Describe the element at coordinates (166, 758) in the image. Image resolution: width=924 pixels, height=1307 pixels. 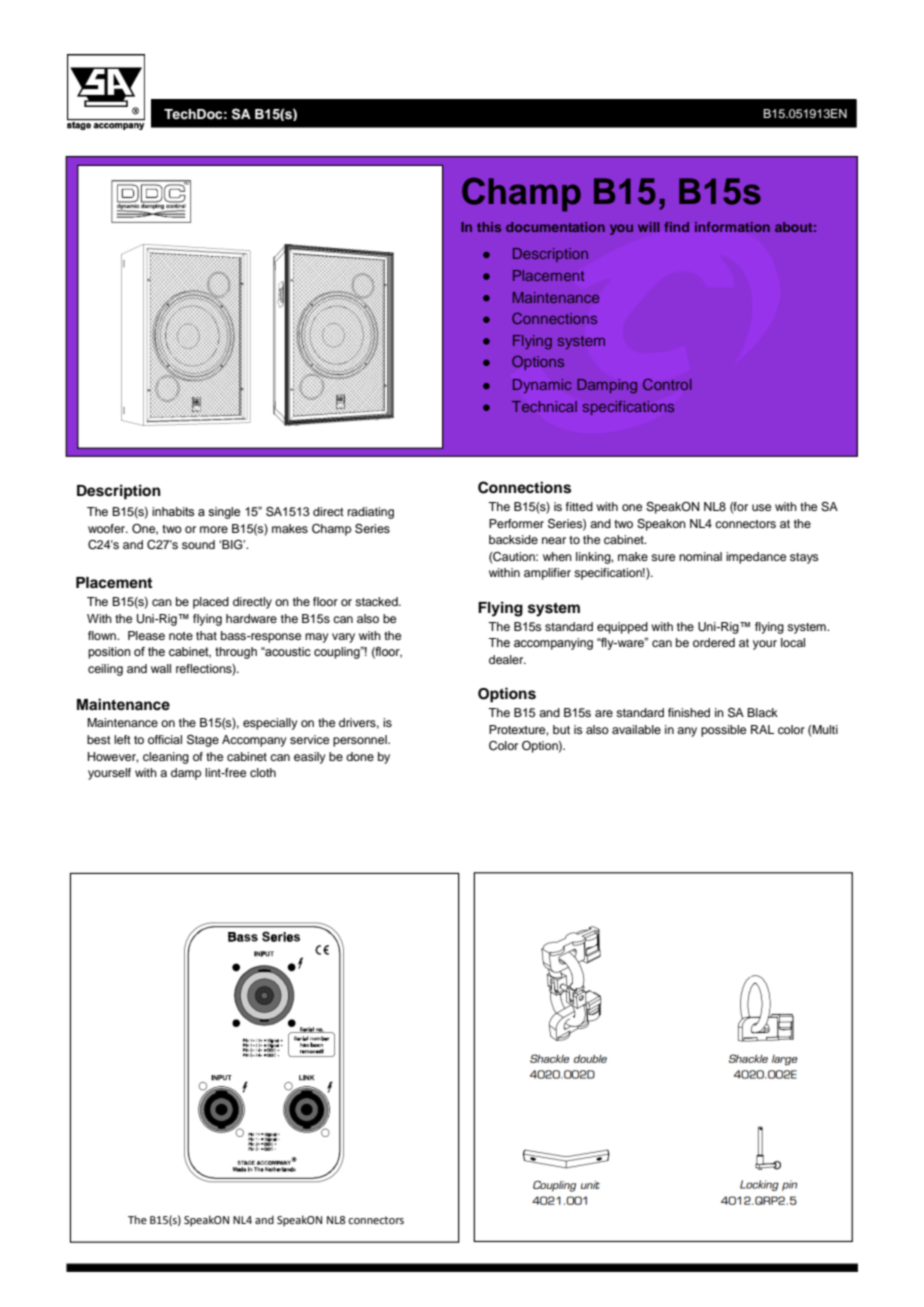
I see `cleaning` at that location.
